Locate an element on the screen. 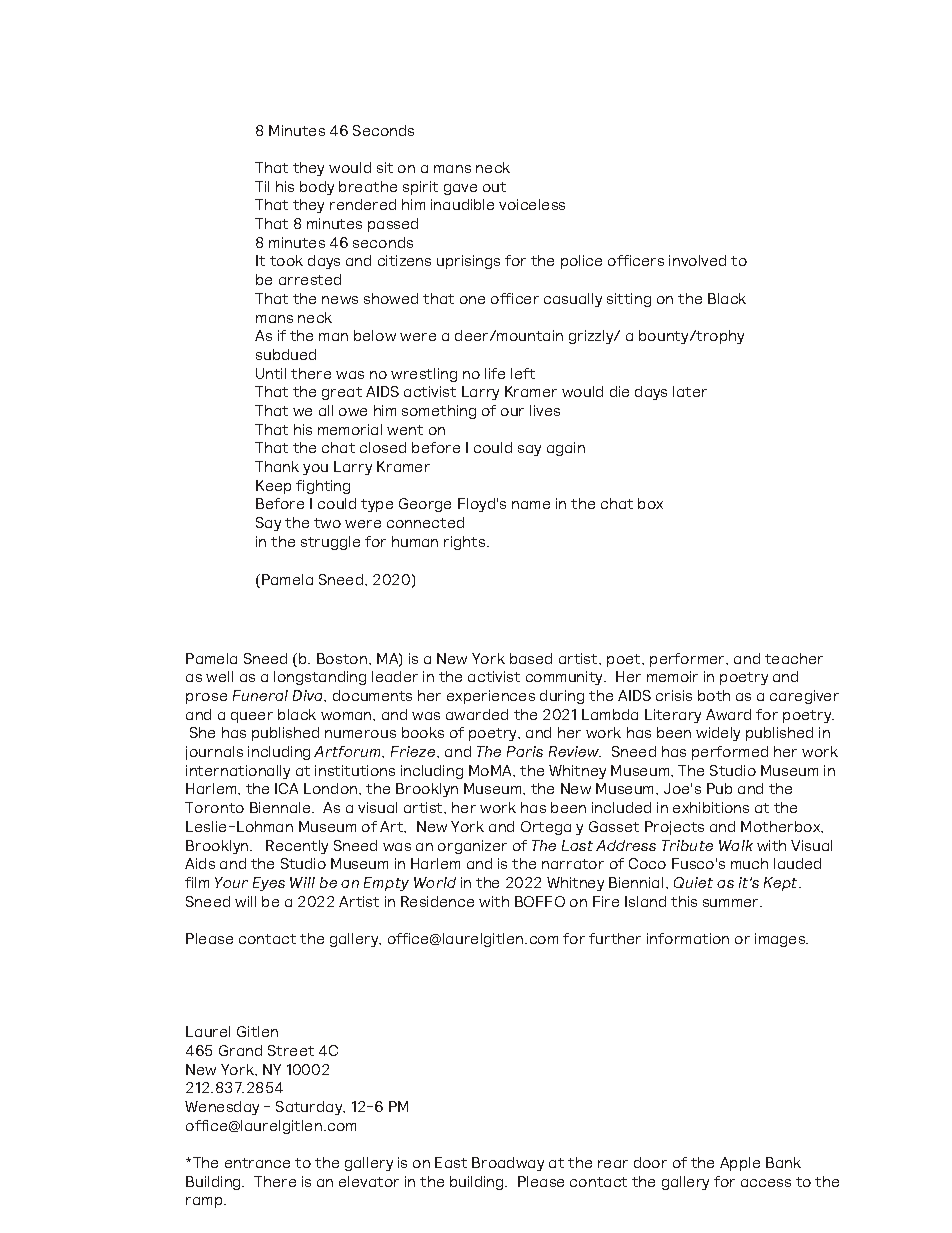 Image resolution: width=952 pixels, height=1233 pixels. Walk is located at coordinates (736, 845).
